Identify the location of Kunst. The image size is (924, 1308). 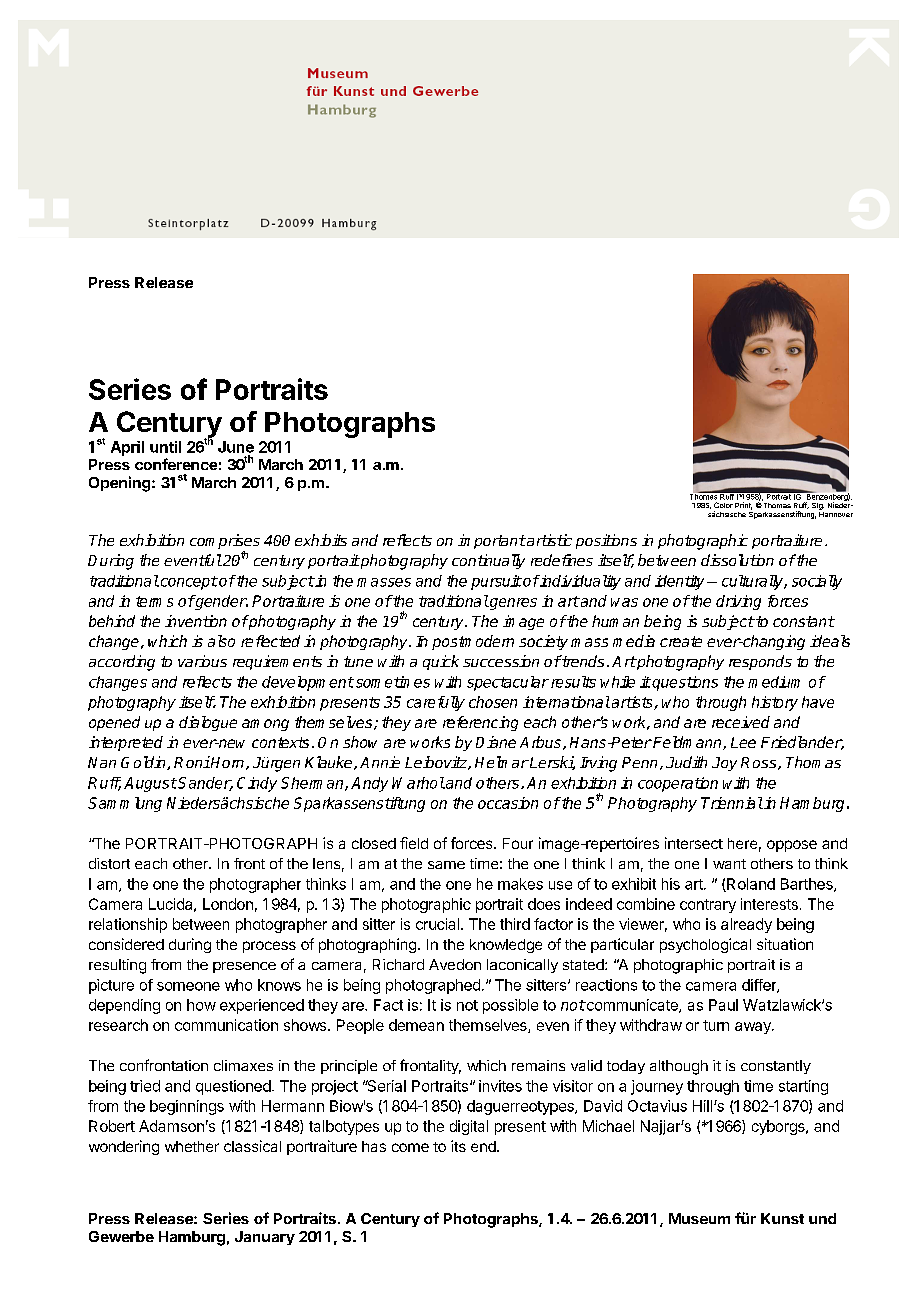
(782, 1218).
